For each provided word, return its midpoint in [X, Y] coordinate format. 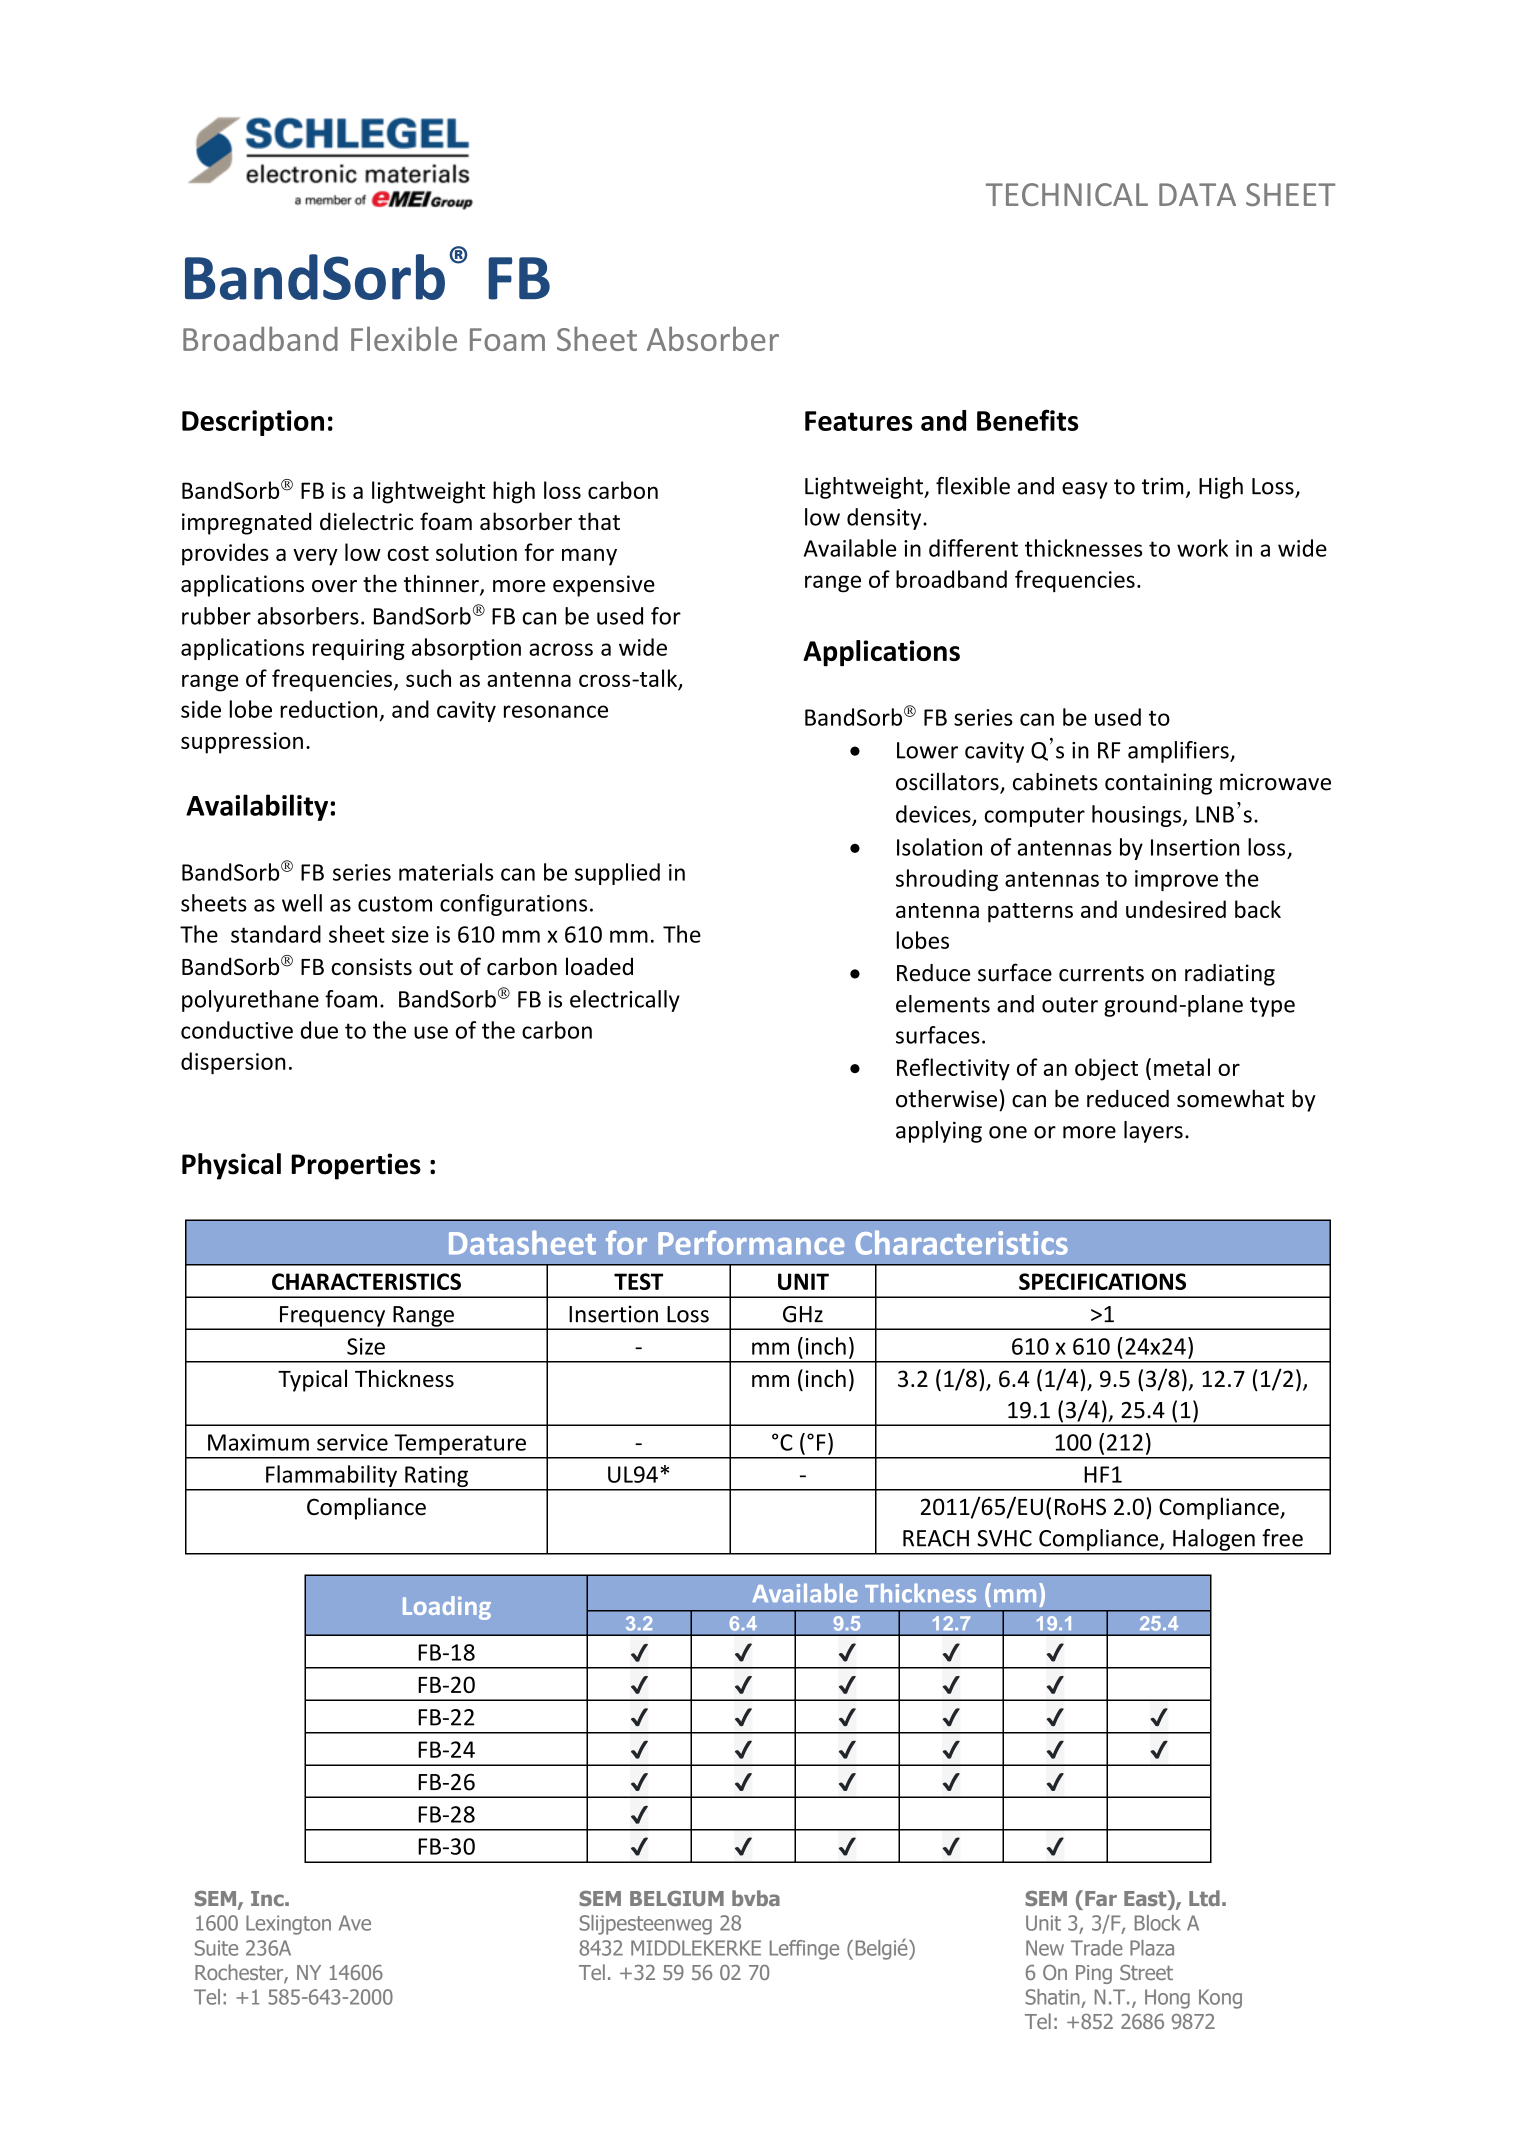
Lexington [288, 1925]
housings [1138, 816]
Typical [312, 1380]
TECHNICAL [1067, 194]
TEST [638, 1281]
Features [859, 421]
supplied [617, 874]
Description [253, 423]
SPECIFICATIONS [1102, 1281]
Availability [258, 807]
